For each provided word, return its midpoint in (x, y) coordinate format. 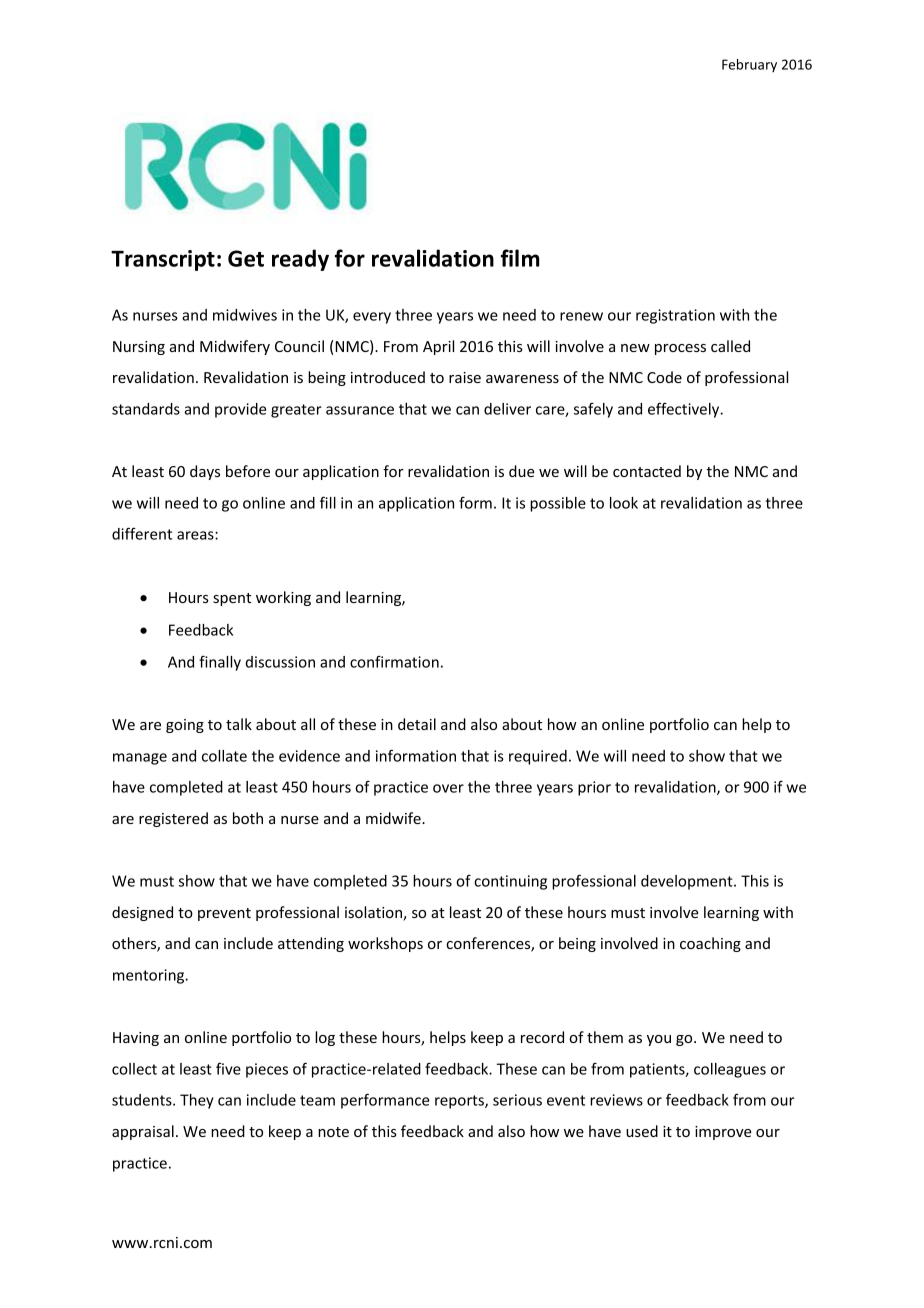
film (520, 258)
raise (465, 377)
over (448, 788)
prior (594, 788)
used (642, 1131)
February (749, 65)
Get (246, 258)
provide (240, 410)
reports (460, 1102)
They (197, 1101)
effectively (685, 410)
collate (224, 756)
